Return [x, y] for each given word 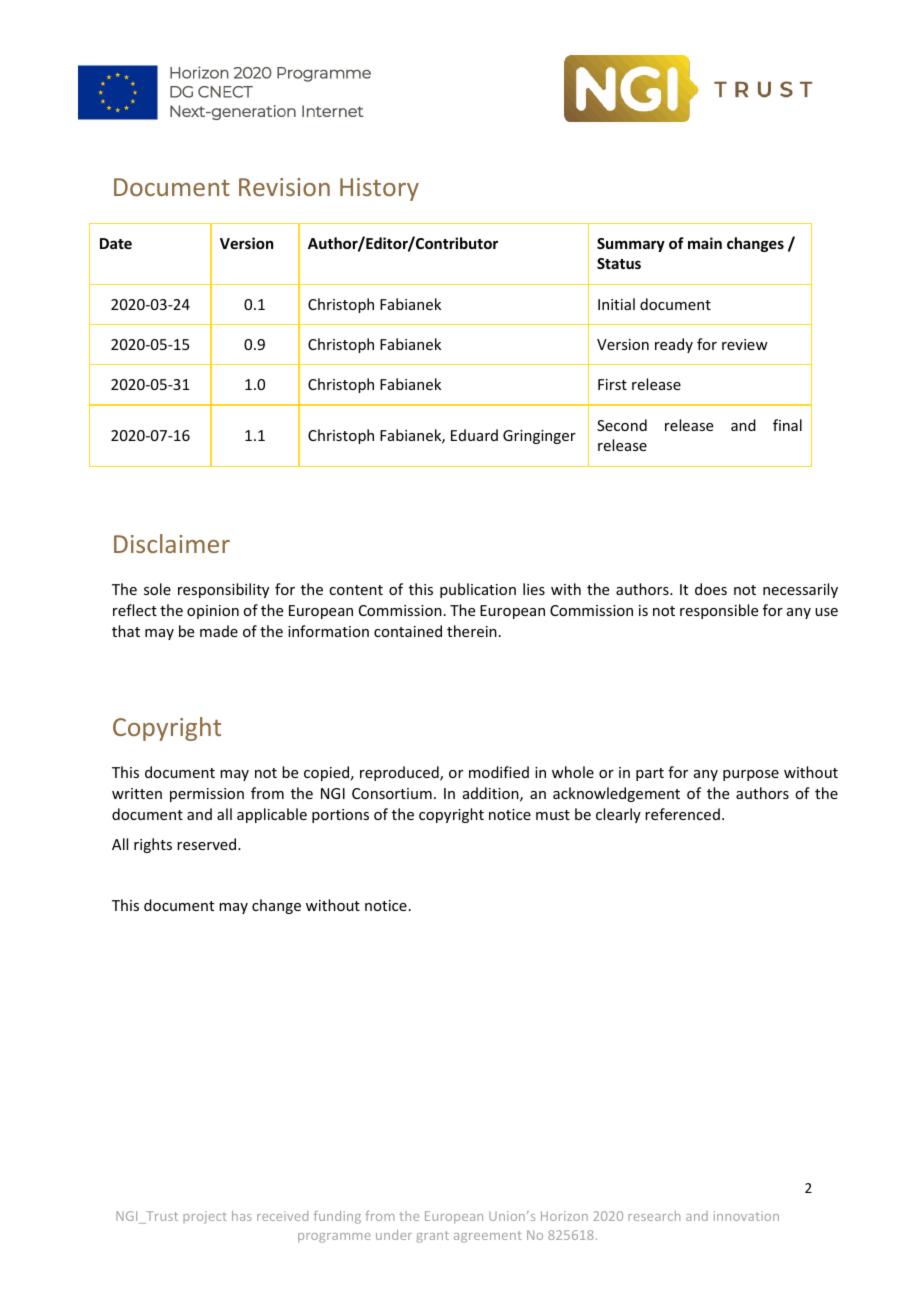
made [219, 631]
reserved [208, 844]
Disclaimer [172, 543]
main [705, 243]
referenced [682, 814]
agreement [488, 1237]
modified [499, 772]
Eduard [474, 435]
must [553, 815]
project [205, 1217]
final [787, 425]
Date [116, 243]
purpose [751, 775]
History [379, 189]
